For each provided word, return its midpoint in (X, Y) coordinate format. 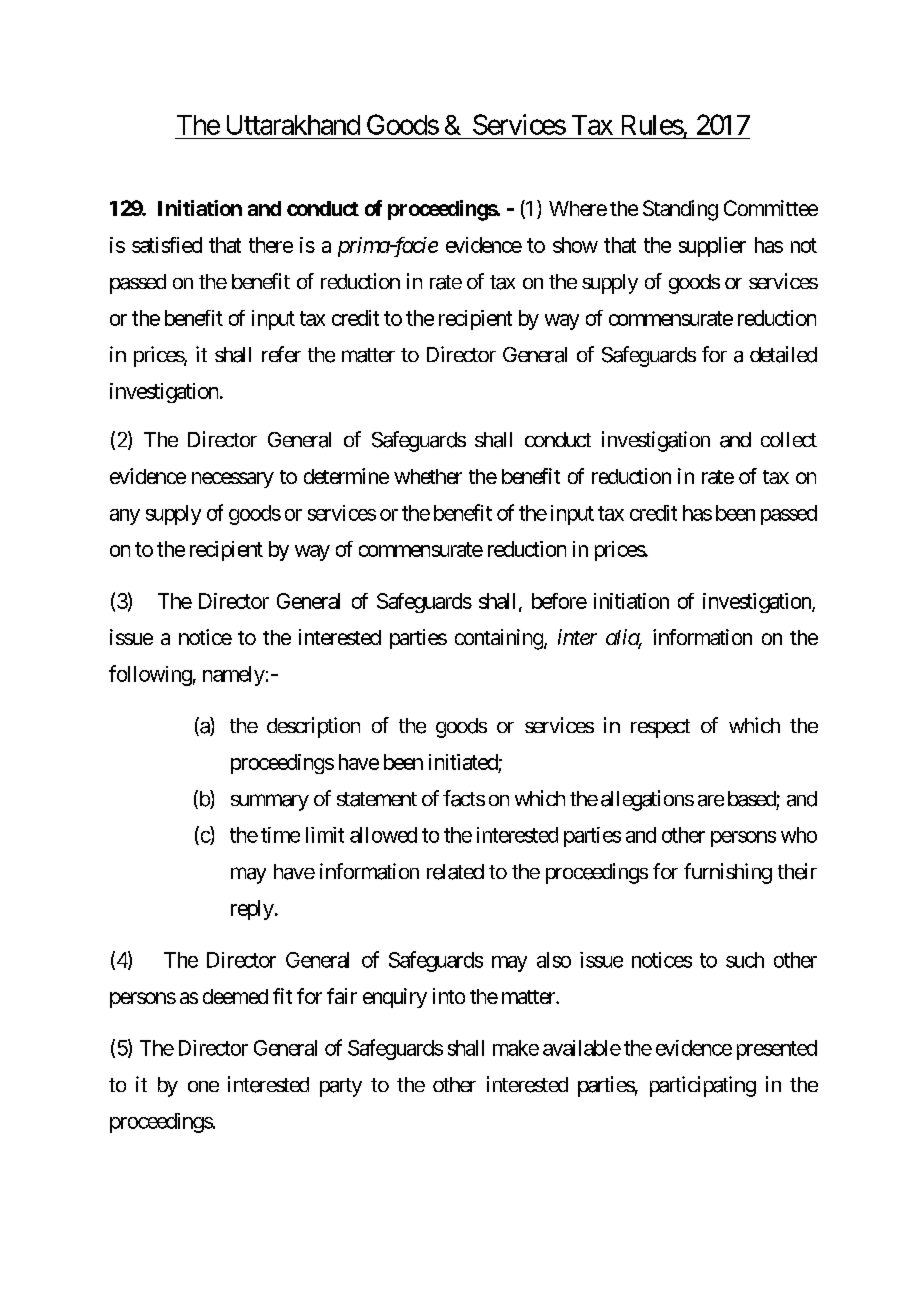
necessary (233, 480)
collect (789, 439)
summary (270, 802)
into (449, 996)
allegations (647, 800)
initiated (463, 762)
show (575, 245)
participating (703, 1086)
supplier (712, 247)
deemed (235, 996)
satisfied (167, 245)
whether (428, 476)
